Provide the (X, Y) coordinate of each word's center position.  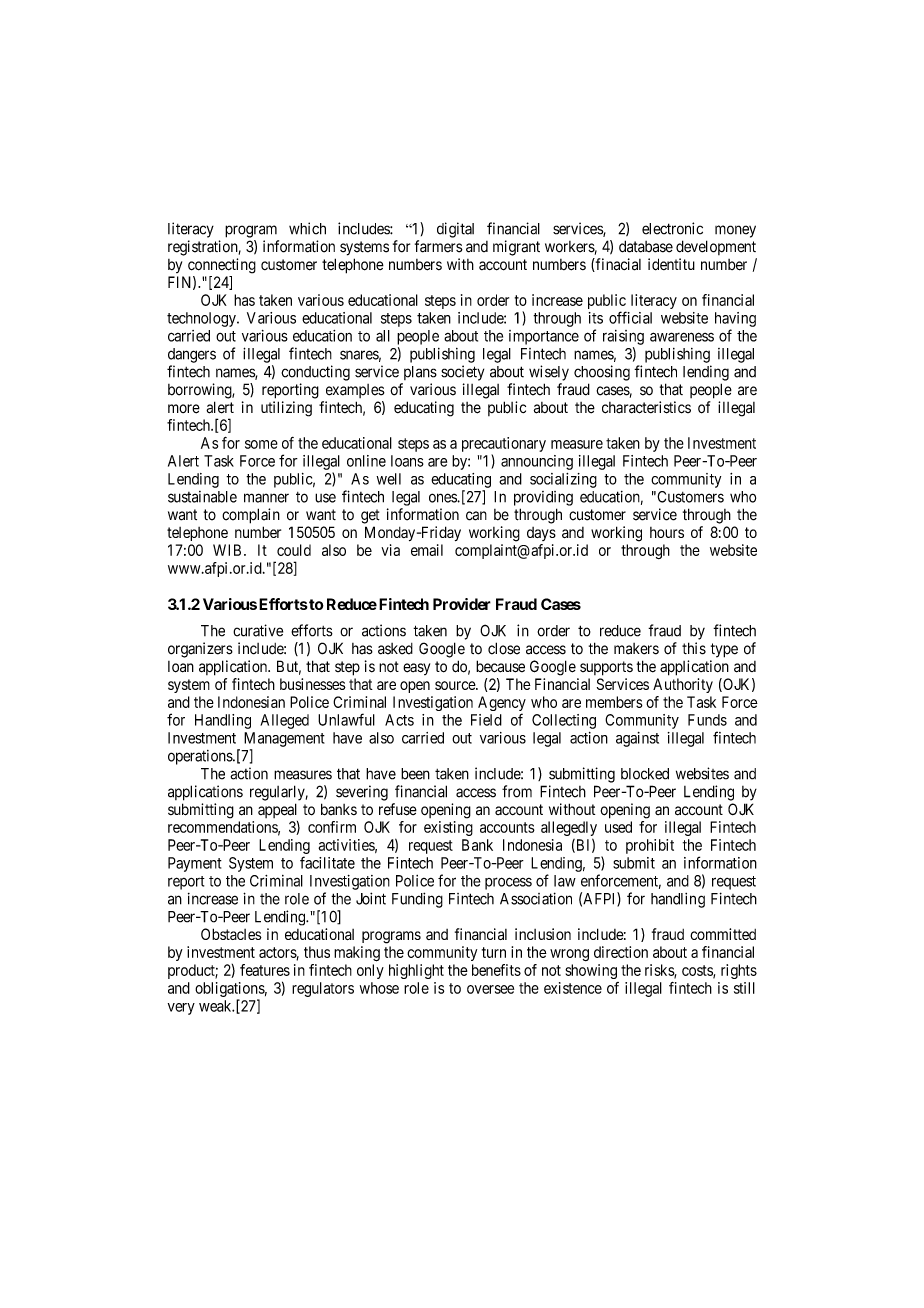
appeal (277, 810)
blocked (645, 774)
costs (698, 971)
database (646, 246)
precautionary (504, 444)
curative (258, 630)
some (261, 444)
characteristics (646, 407)
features (265, 970)
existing (448, 828)
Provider (462, 604)
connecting (222, 266)
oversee (490, 989)
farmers (439, 246)
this (694, 648)
